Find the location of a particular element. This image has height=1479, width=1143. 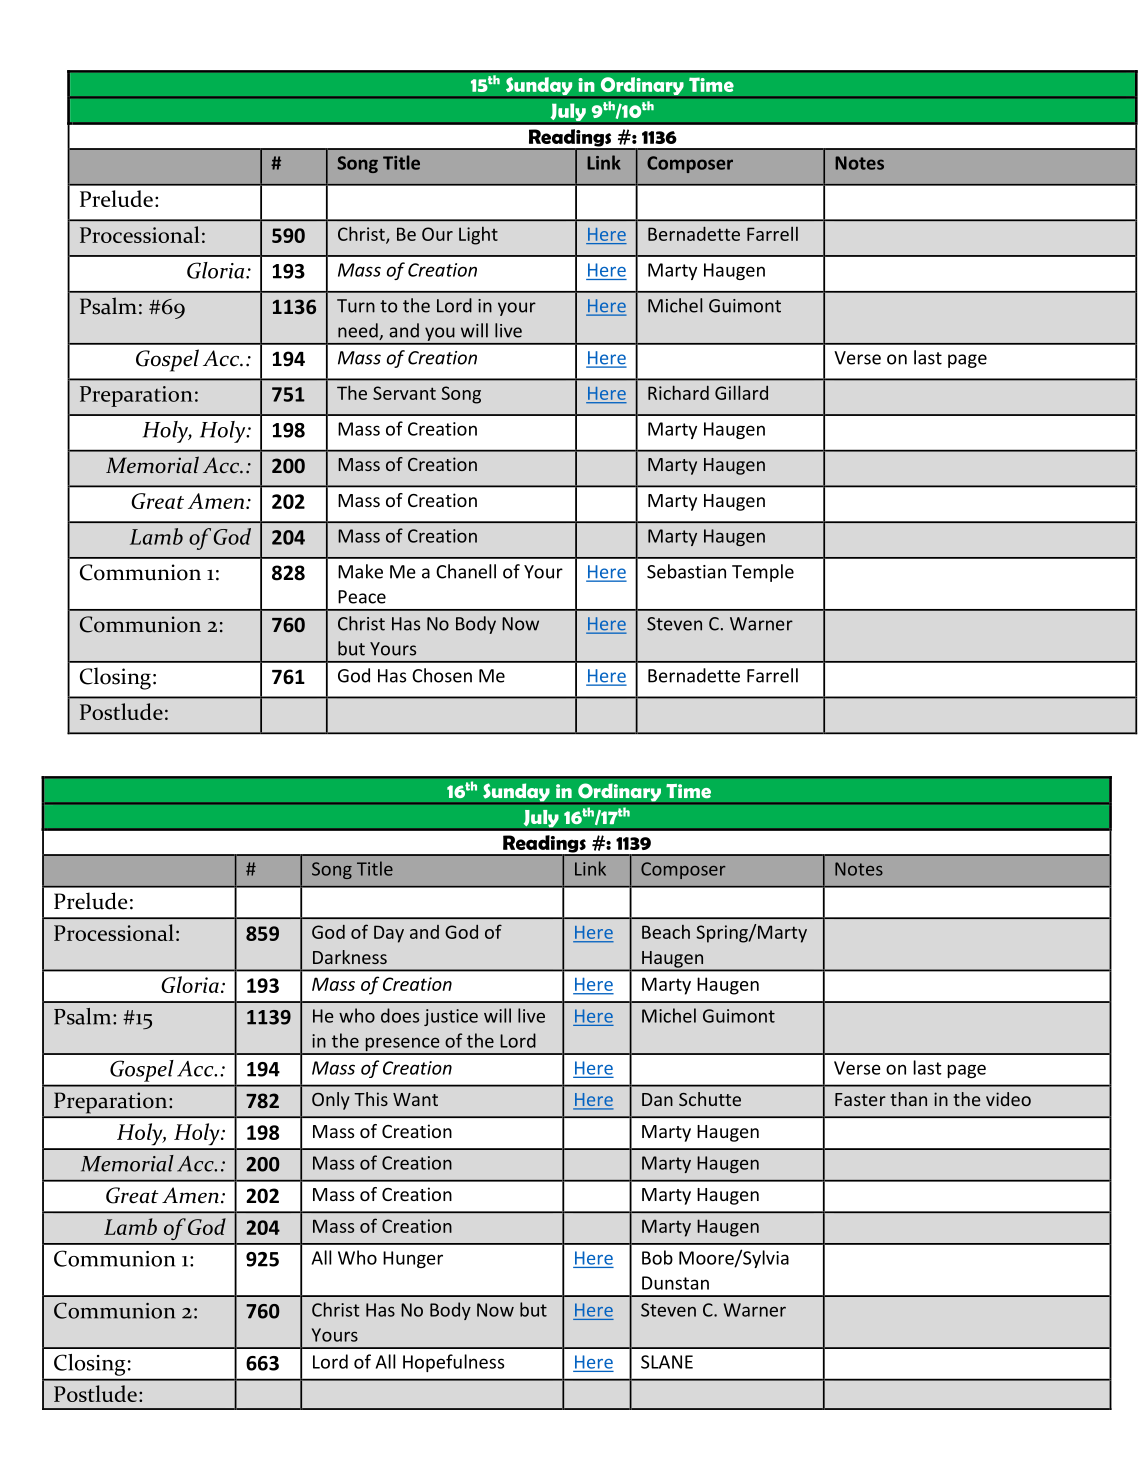

Beach is located at coordinates (666, 932).
